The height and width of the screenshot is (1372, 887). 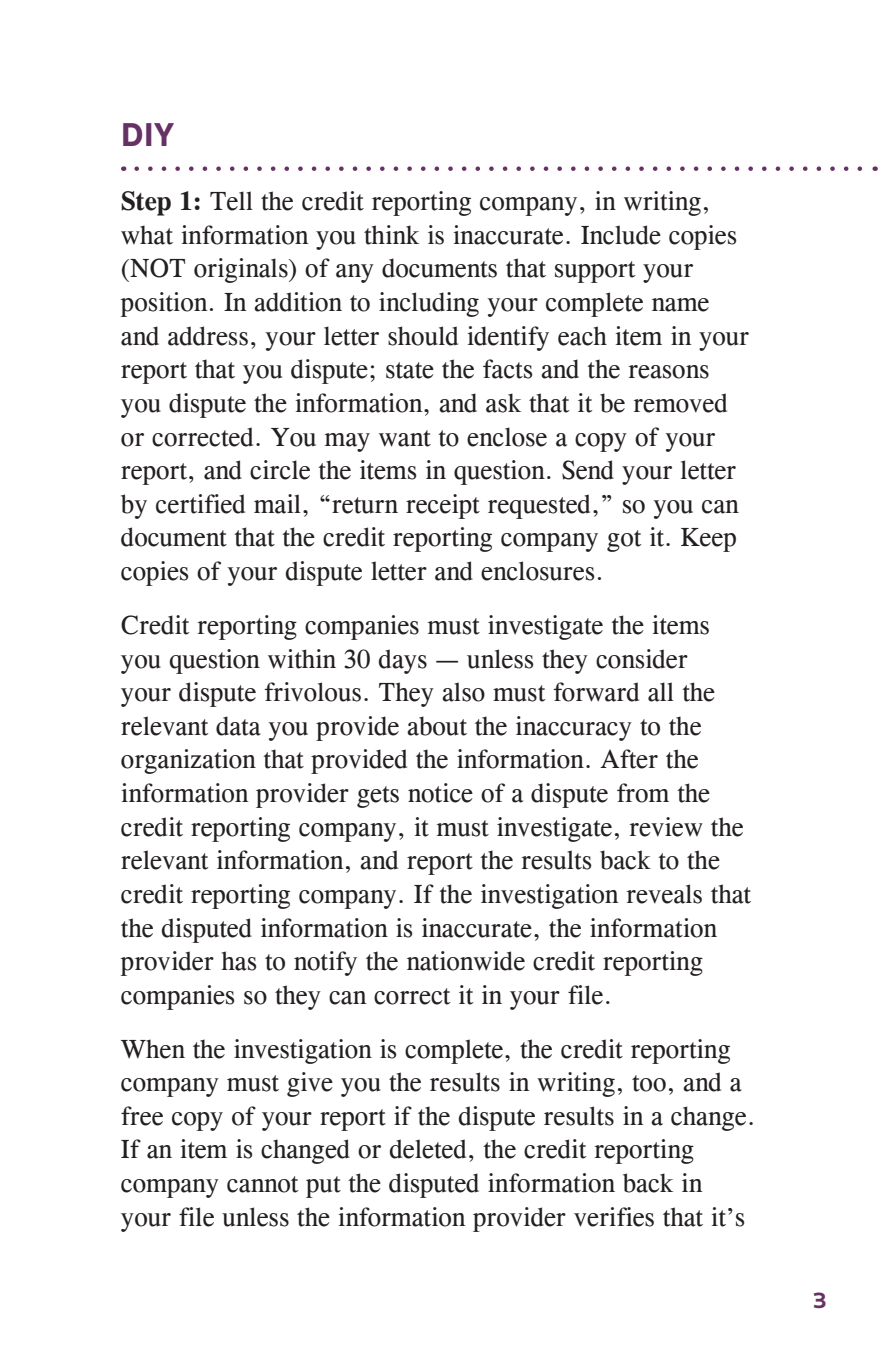 I want to click on got, so click(x=624, y=541).
